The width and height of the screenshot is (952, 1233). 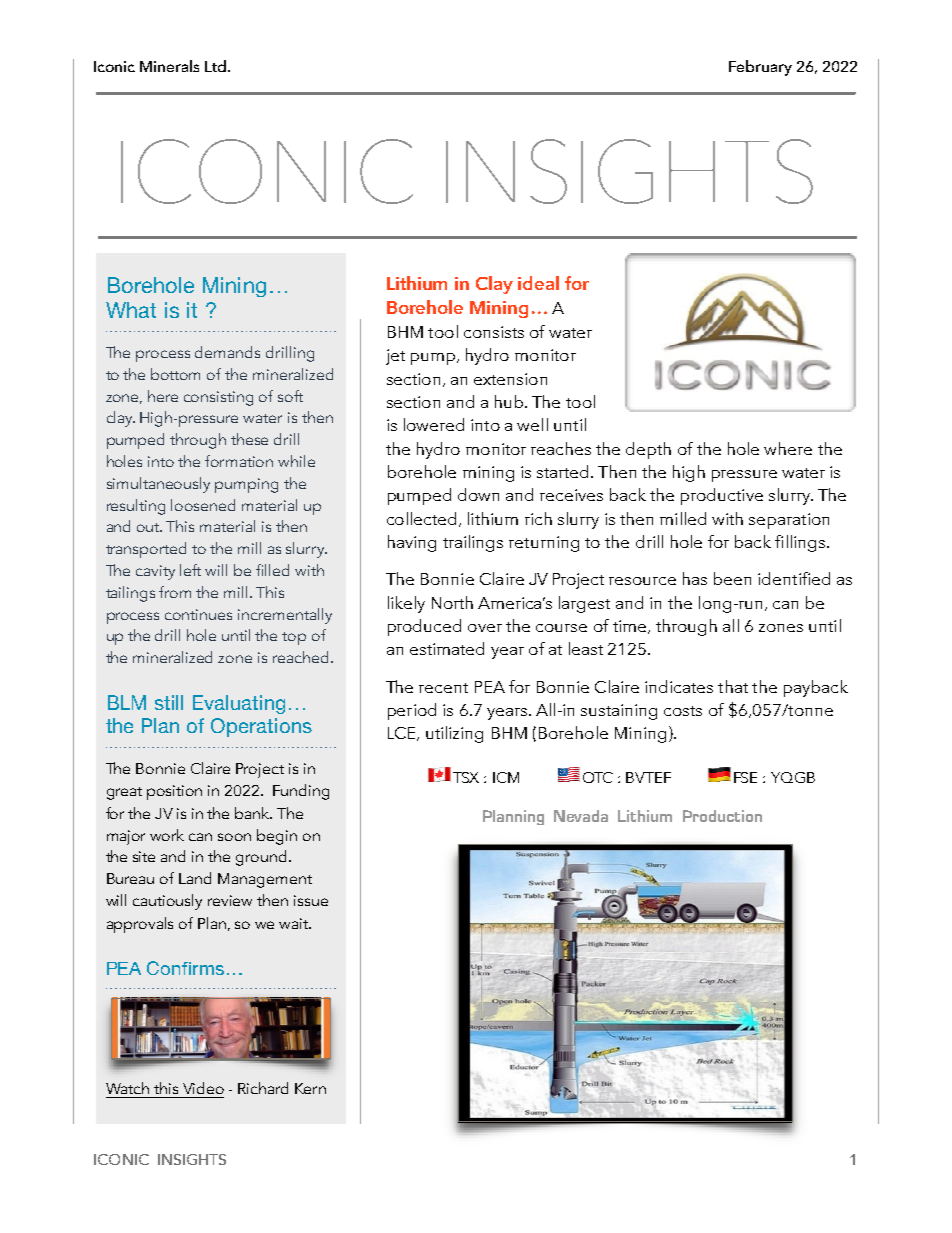 I want to click on ideal, so click(x=538, y=283).
